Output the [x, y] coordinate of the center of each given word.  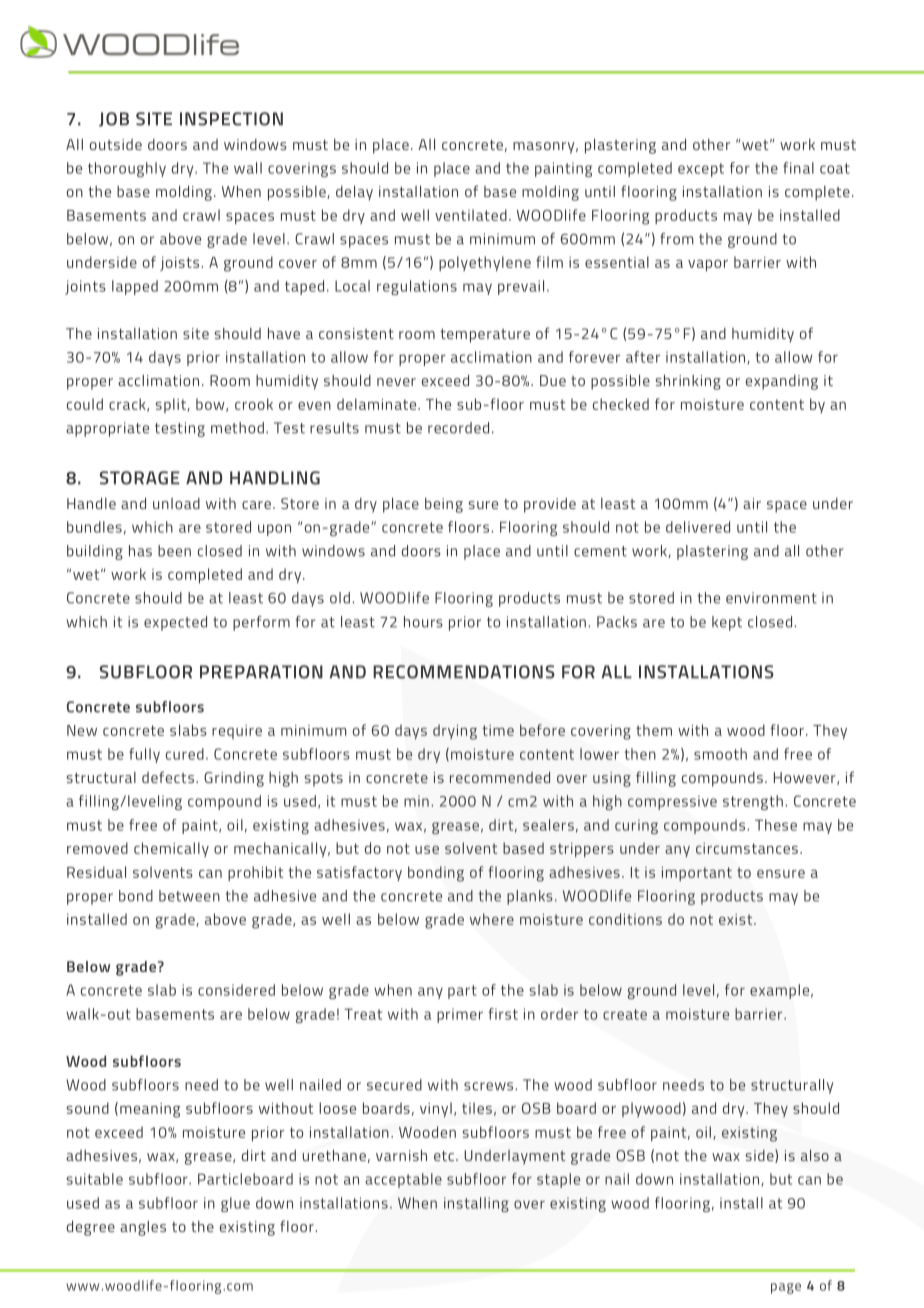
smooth [720, 754]
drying [455, 732]
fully [144, 755]
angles [143, 1228]
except [701, 170]
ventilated [471, 215]
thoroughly [127, 169]
